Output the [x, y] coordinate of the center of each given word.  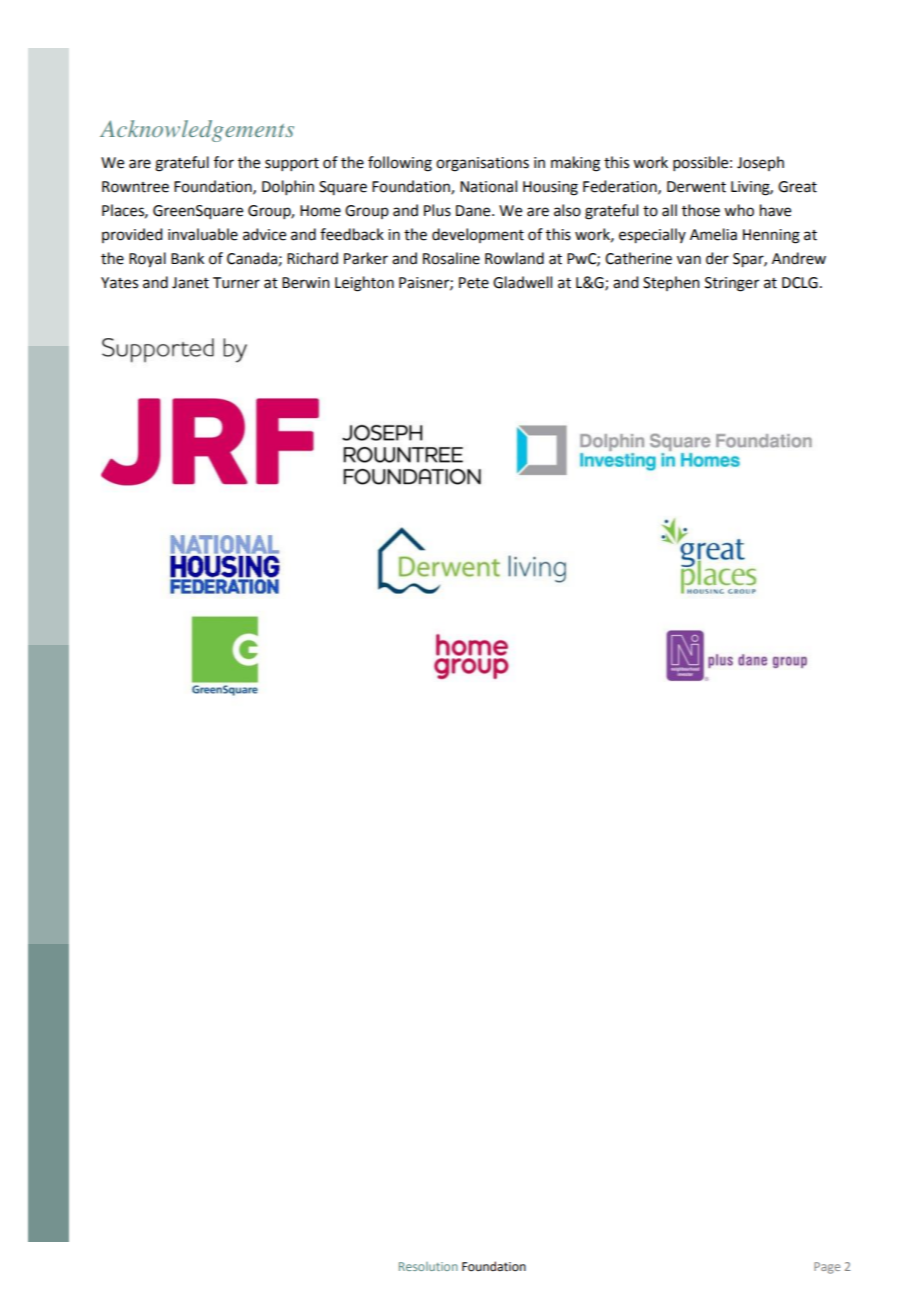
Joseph [760, 163]
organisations [482, 164]
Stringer [732, 284]
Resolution [428, 1266]
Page [827, 1268]
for [224, 162]
